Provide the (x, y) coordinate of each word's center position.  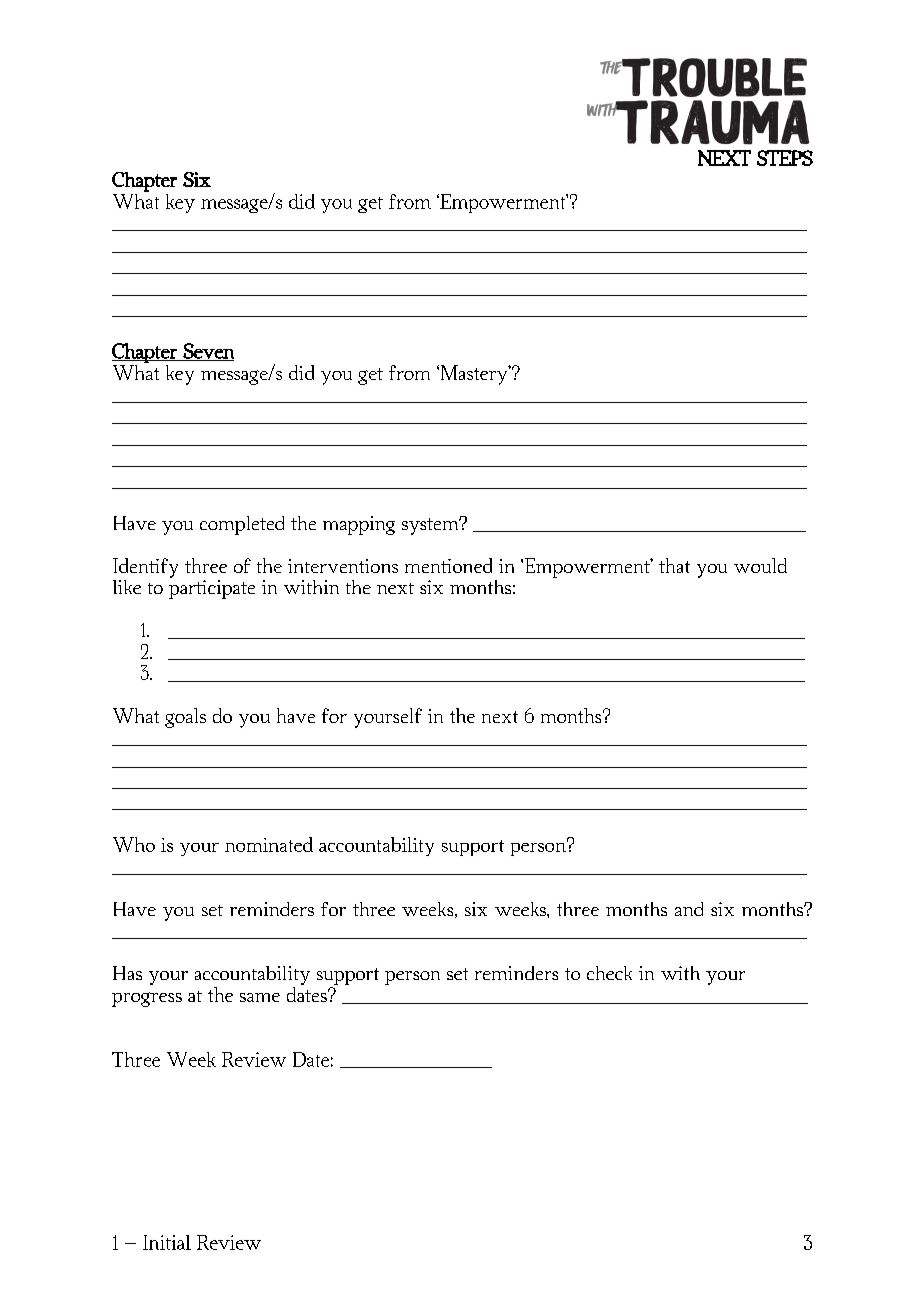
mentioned (448, 565)
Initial (167, 1242)
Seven (207, 352)
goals (185, 718)
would (760, 565)
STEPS (785, 158)
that (674, 565)
